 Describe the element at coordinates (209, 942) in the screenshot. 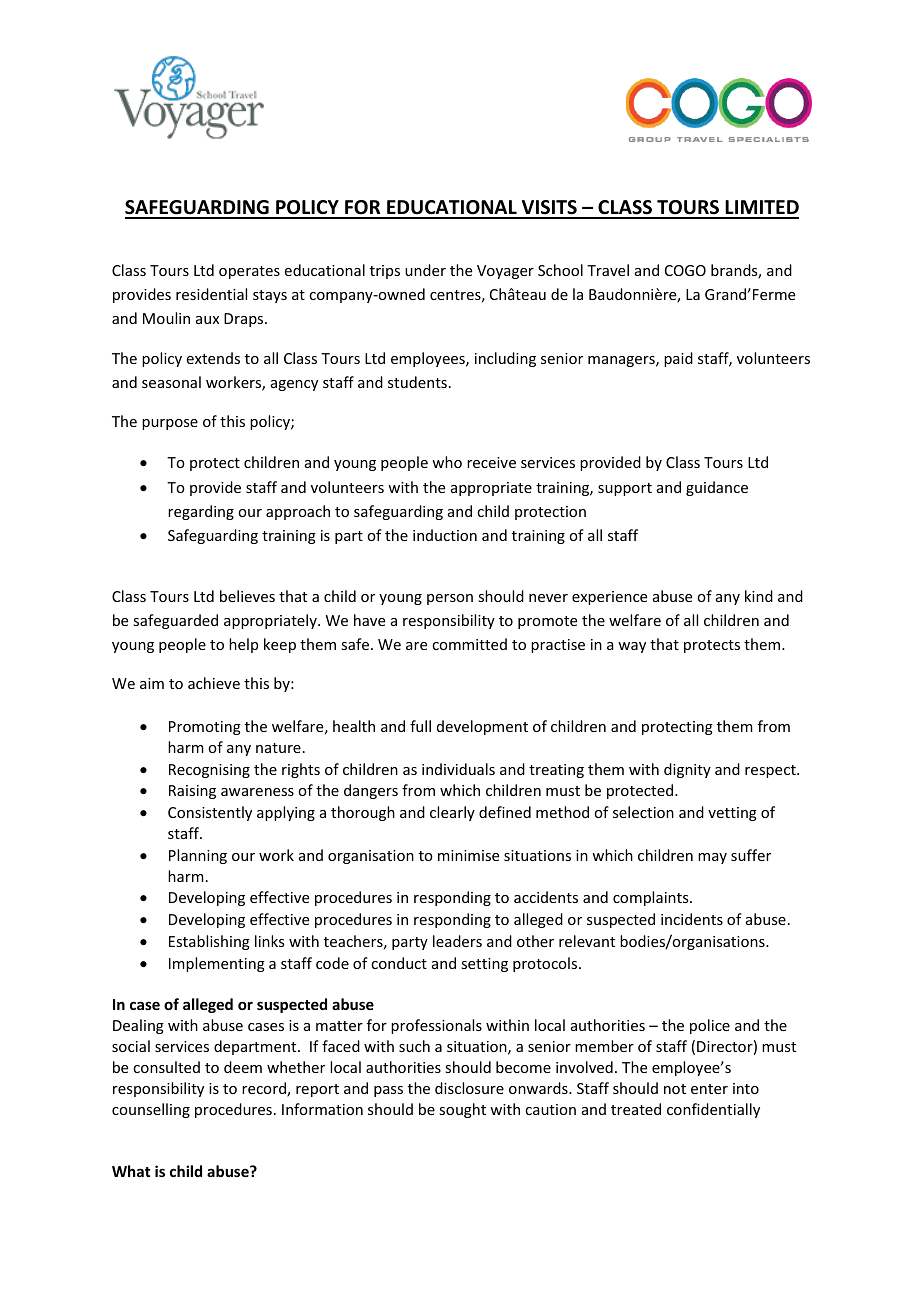

I see `Establishing` at that location.
